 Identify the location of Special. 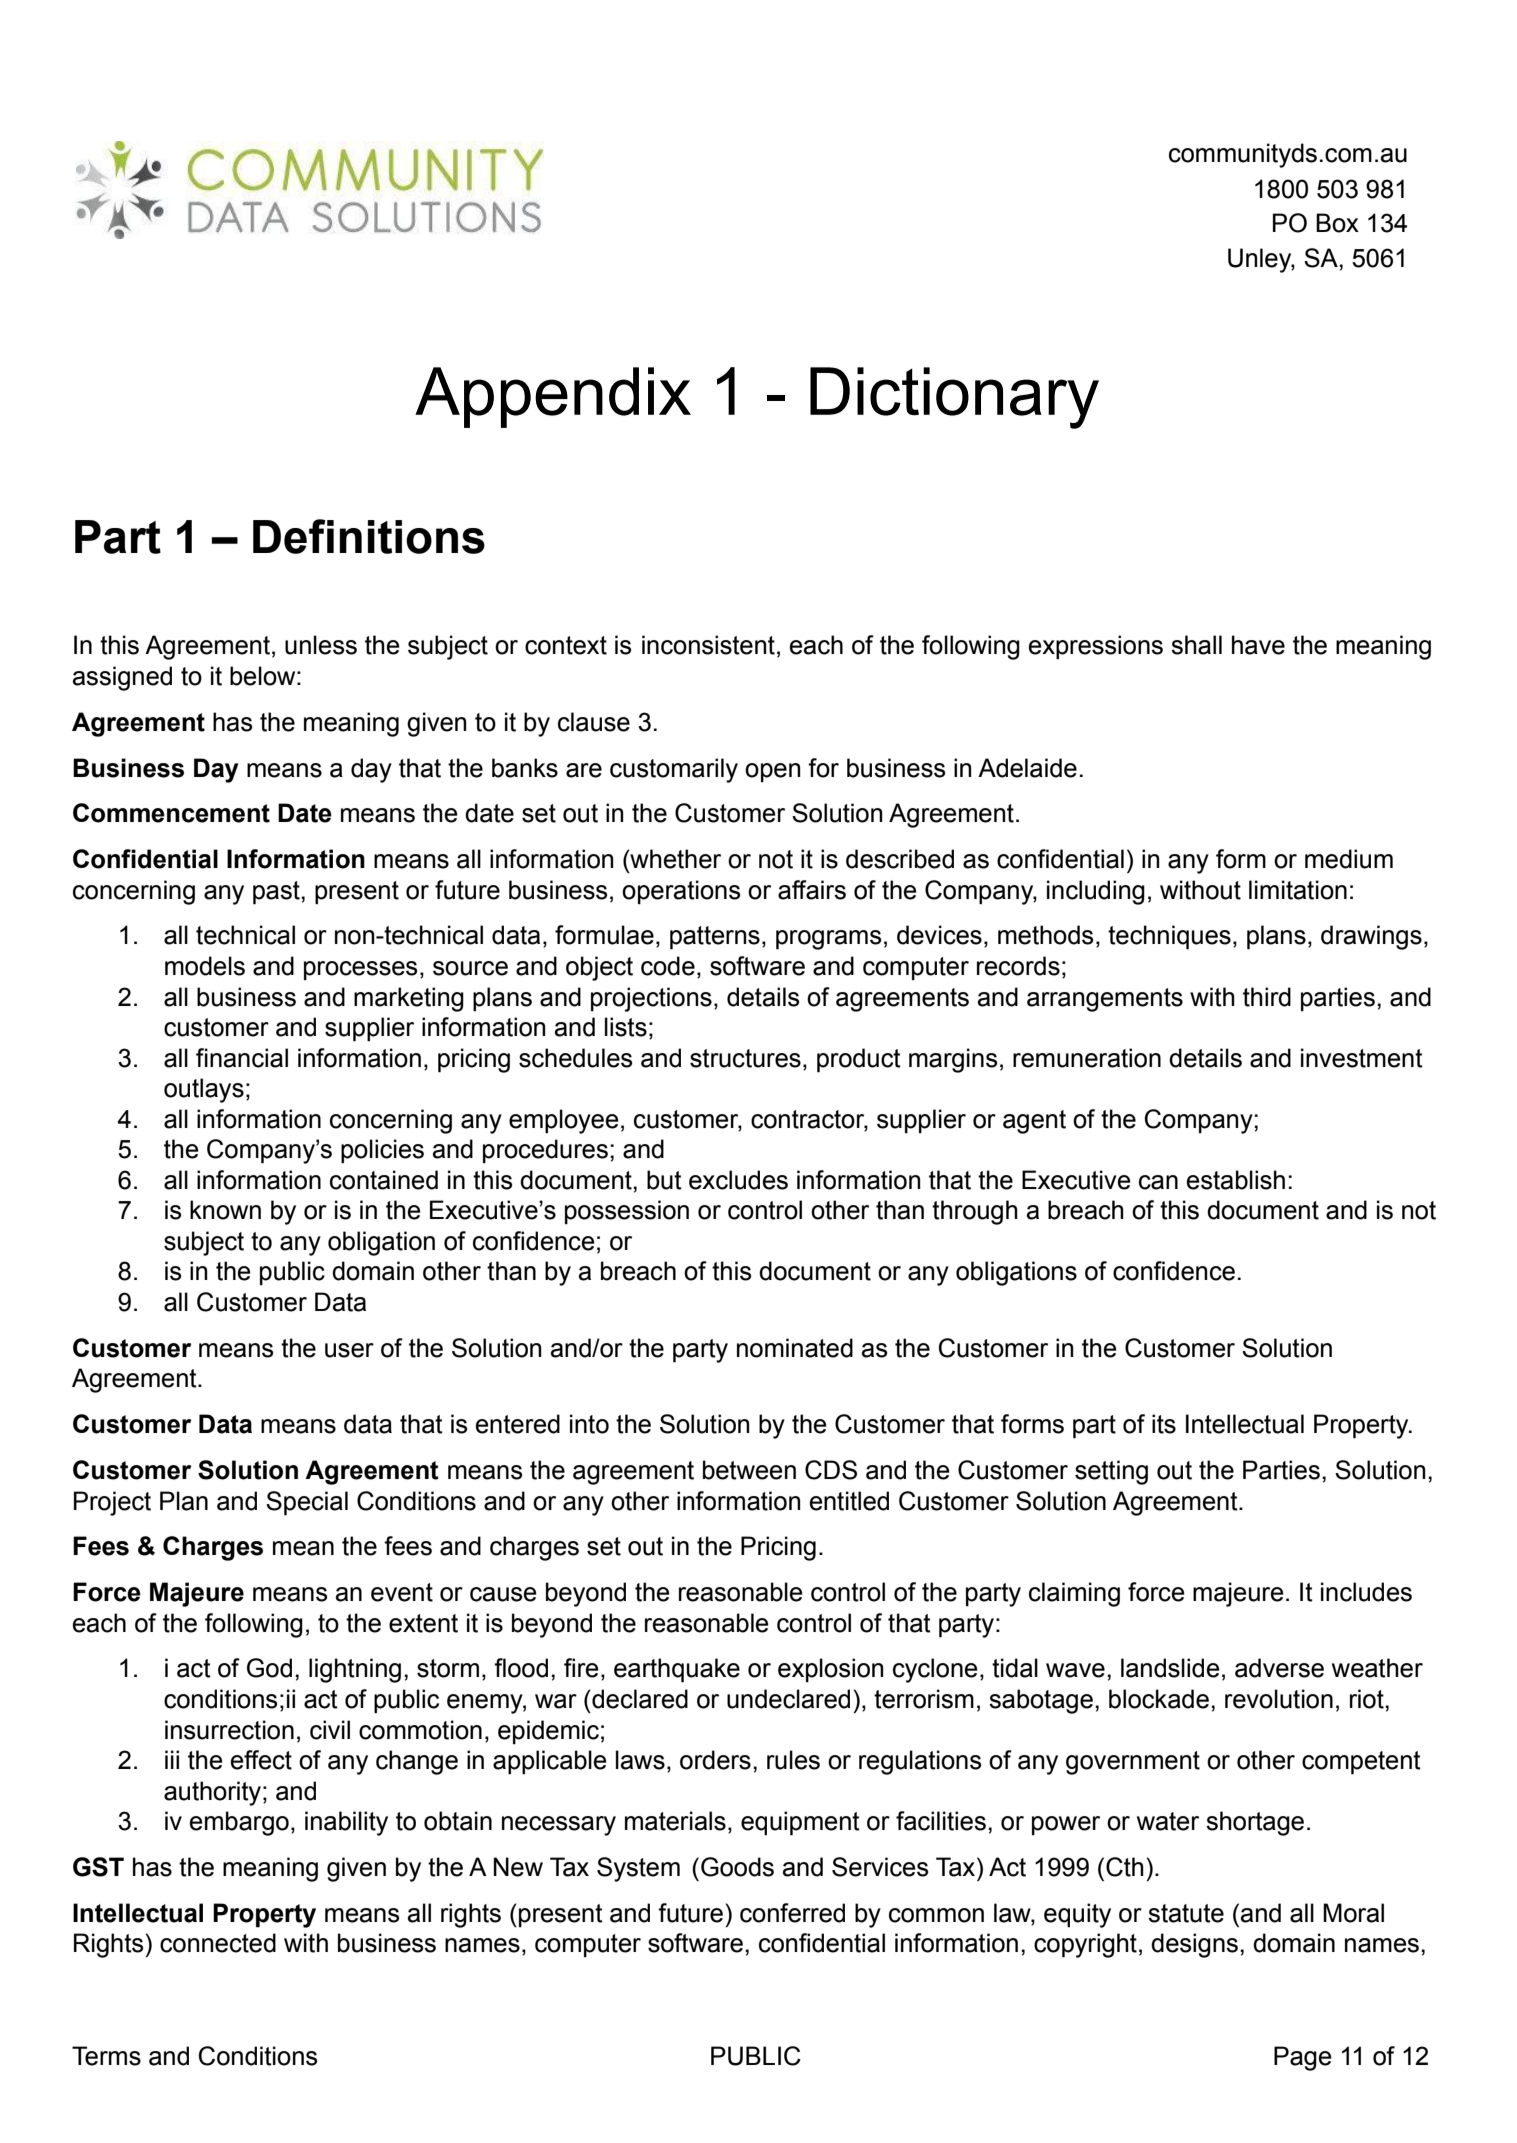
(307, 1503).
